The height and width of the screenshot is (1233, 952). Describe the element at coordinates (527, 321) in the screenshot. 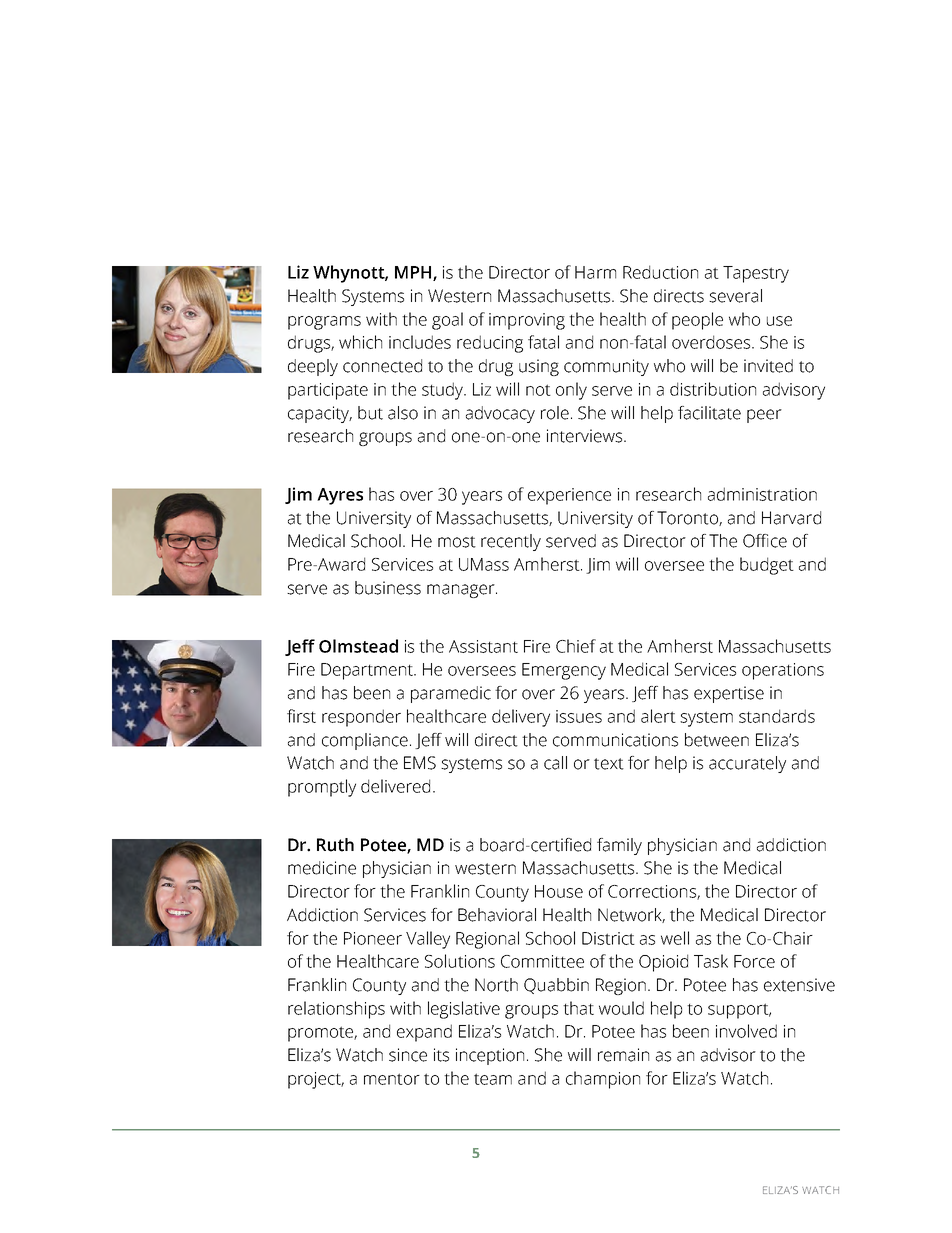

I see `improving` at that location.
